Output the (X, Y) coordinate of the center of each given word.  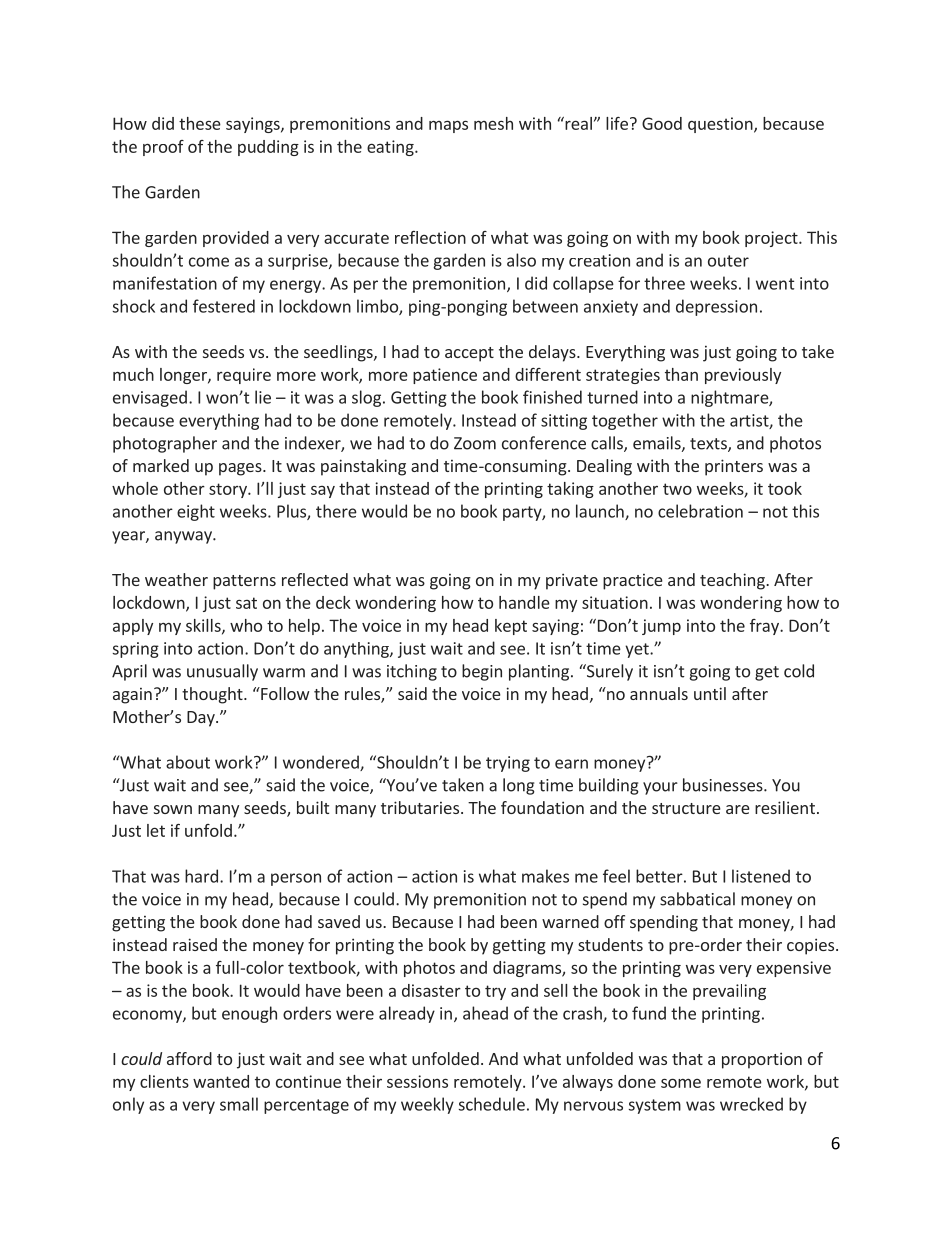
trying (508, 764)
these (200, 123)
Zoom (475, 443)
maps (448, 126)
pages (241, 469)
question (721, 125)
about (188, 762)
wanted (221, 1081)
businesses (724, 785)
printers (734, 467)
